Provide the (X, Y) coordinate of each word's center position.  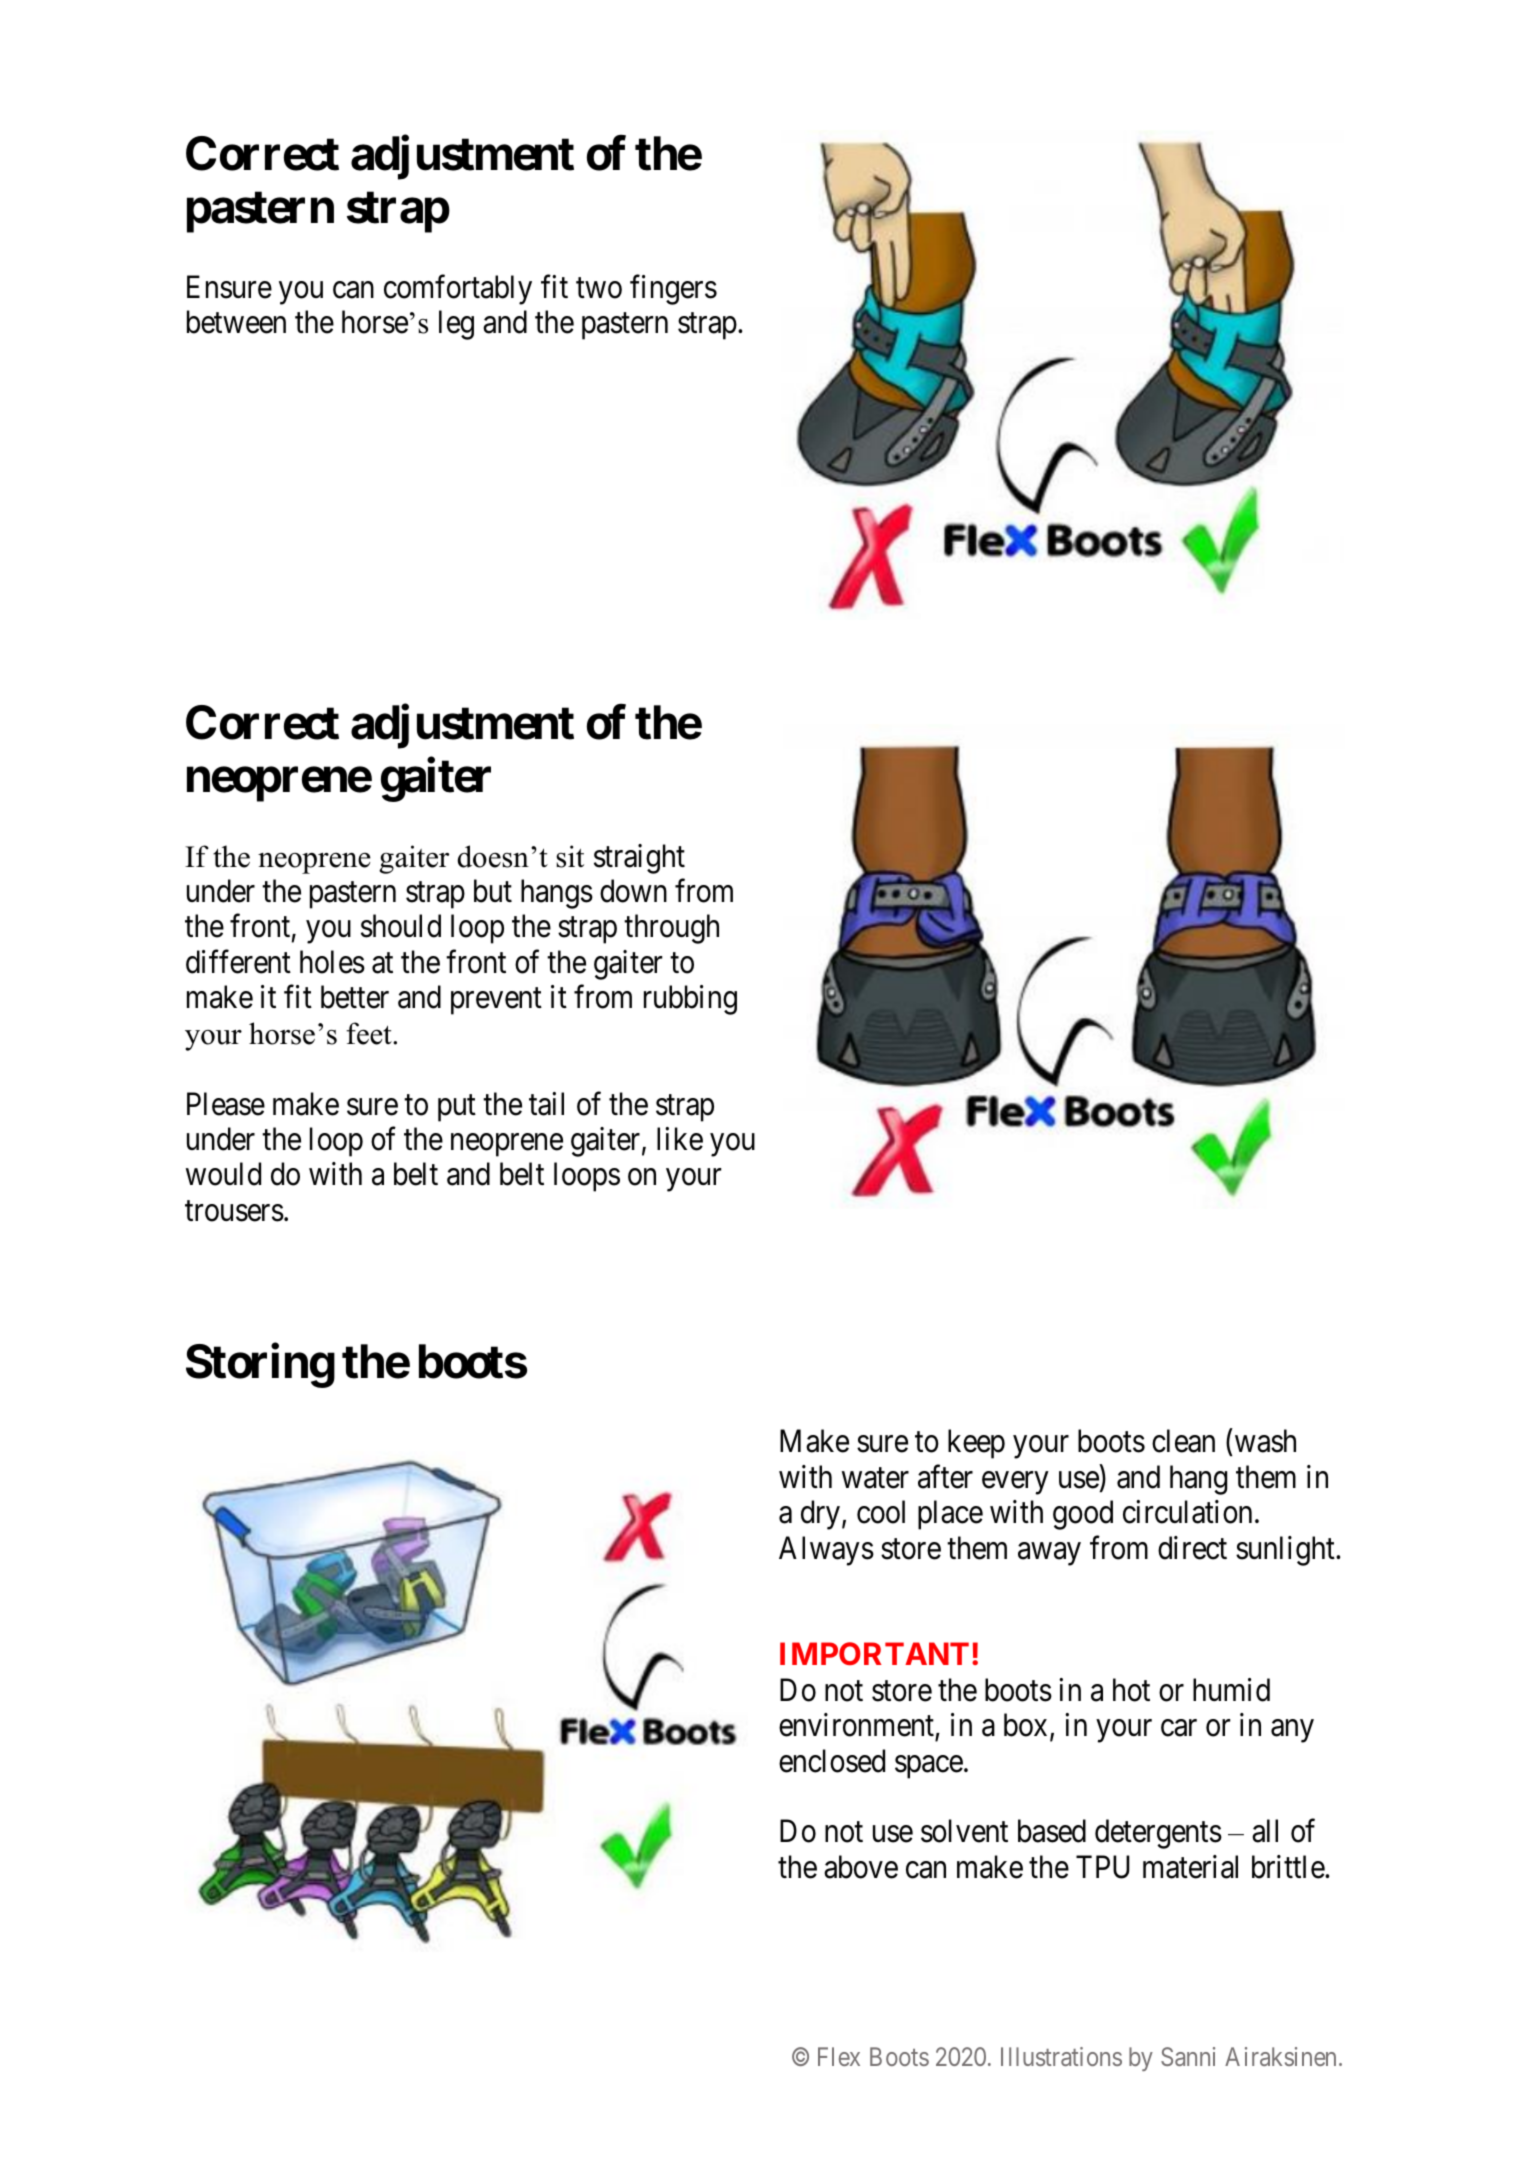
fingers (673, 290)
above (861, 1867)
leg (456, 325)
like (680, 1139)
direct (1192, 1548)
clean (1183, 1441)
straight (639, 859)
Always (826, 1551)
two (599, 288)
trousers (234, 1211)
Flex (839, 2056)
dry (820, 1515)
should (401, 926)
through (671, 929)
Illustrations (1061, 2056)
